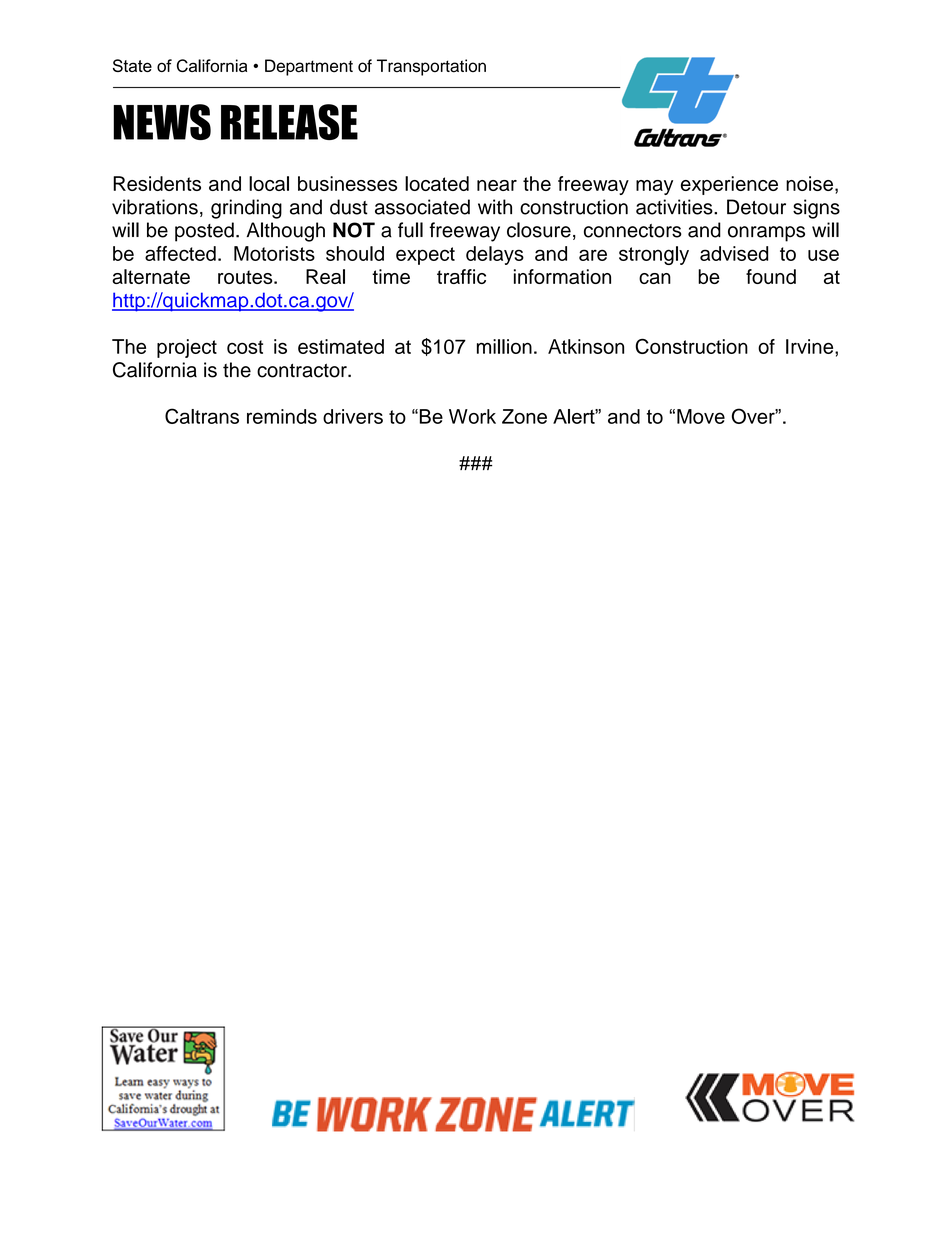 This screenshot has width=952, height=1233. I want to click on advised, so click(734, 253).
